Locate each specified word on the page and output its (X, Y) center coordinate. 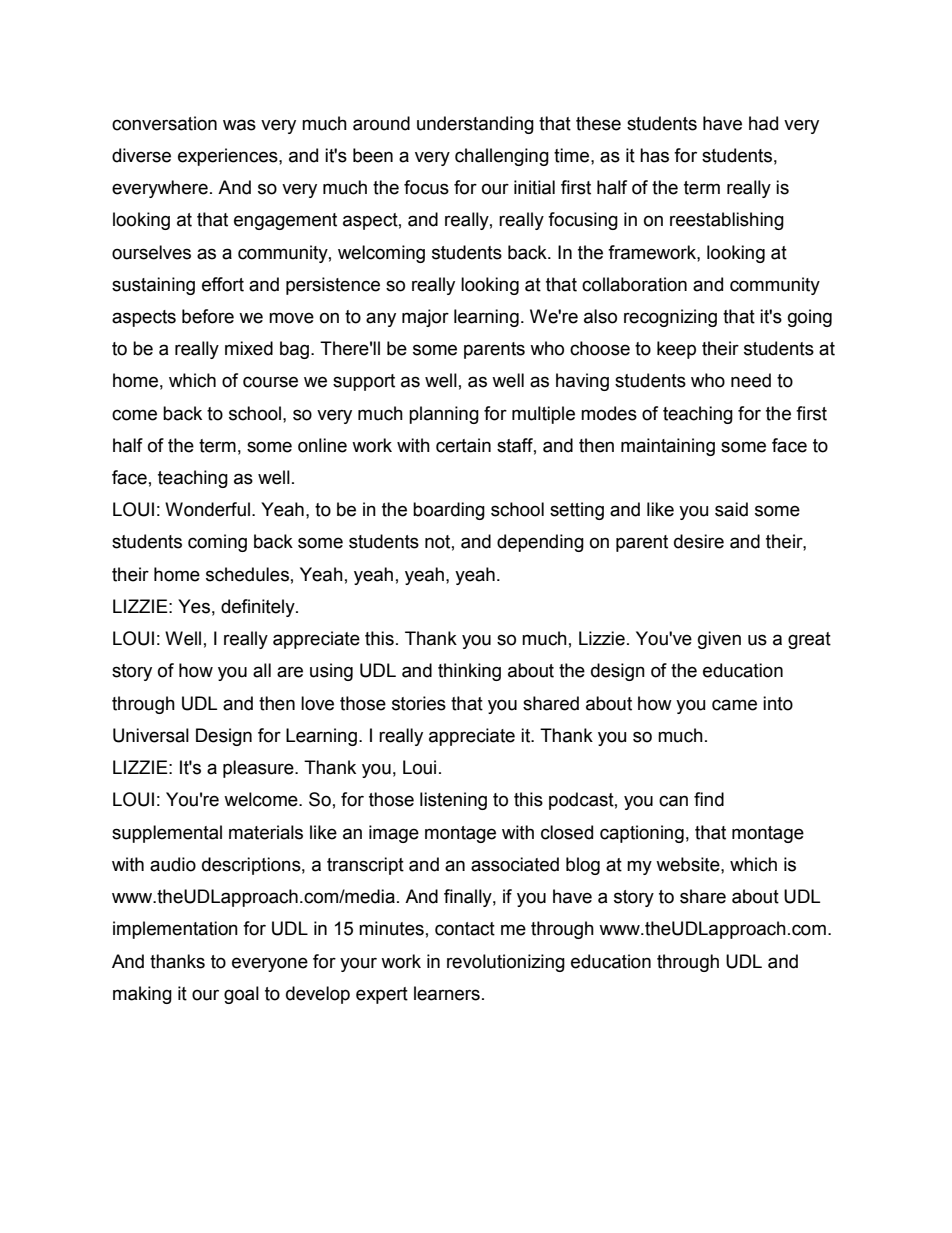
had (763, 123)
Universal (151, 735)
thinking (469, 672)
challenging (502, 157)
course (270, 382)
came (734, 705)
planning (444, 415)
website (689, 864)
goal (241, 995)
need (751, 380)
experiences (229, 157)
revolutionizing (506, 963)
